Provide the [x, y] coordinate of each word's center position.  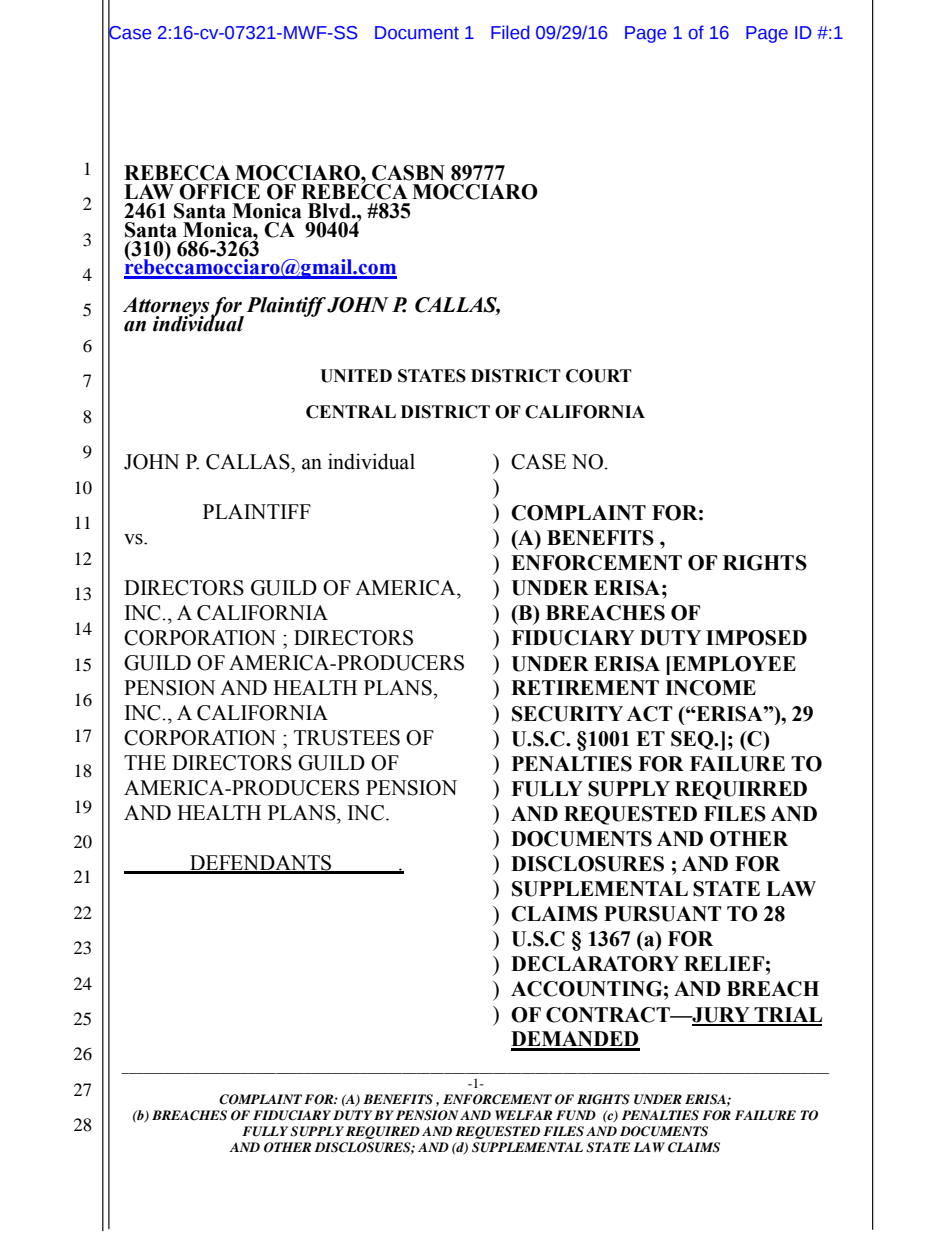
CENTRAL [351, 412]
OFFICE [219, 192]
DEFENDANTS [261, 864]
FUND [576, 1115]
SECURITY [567, 714]
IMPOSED [756, 638]
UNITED [356, 376]
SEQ [693, 740]
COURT [599, 376]
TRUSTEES [347, 738]
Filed [510, 32]
